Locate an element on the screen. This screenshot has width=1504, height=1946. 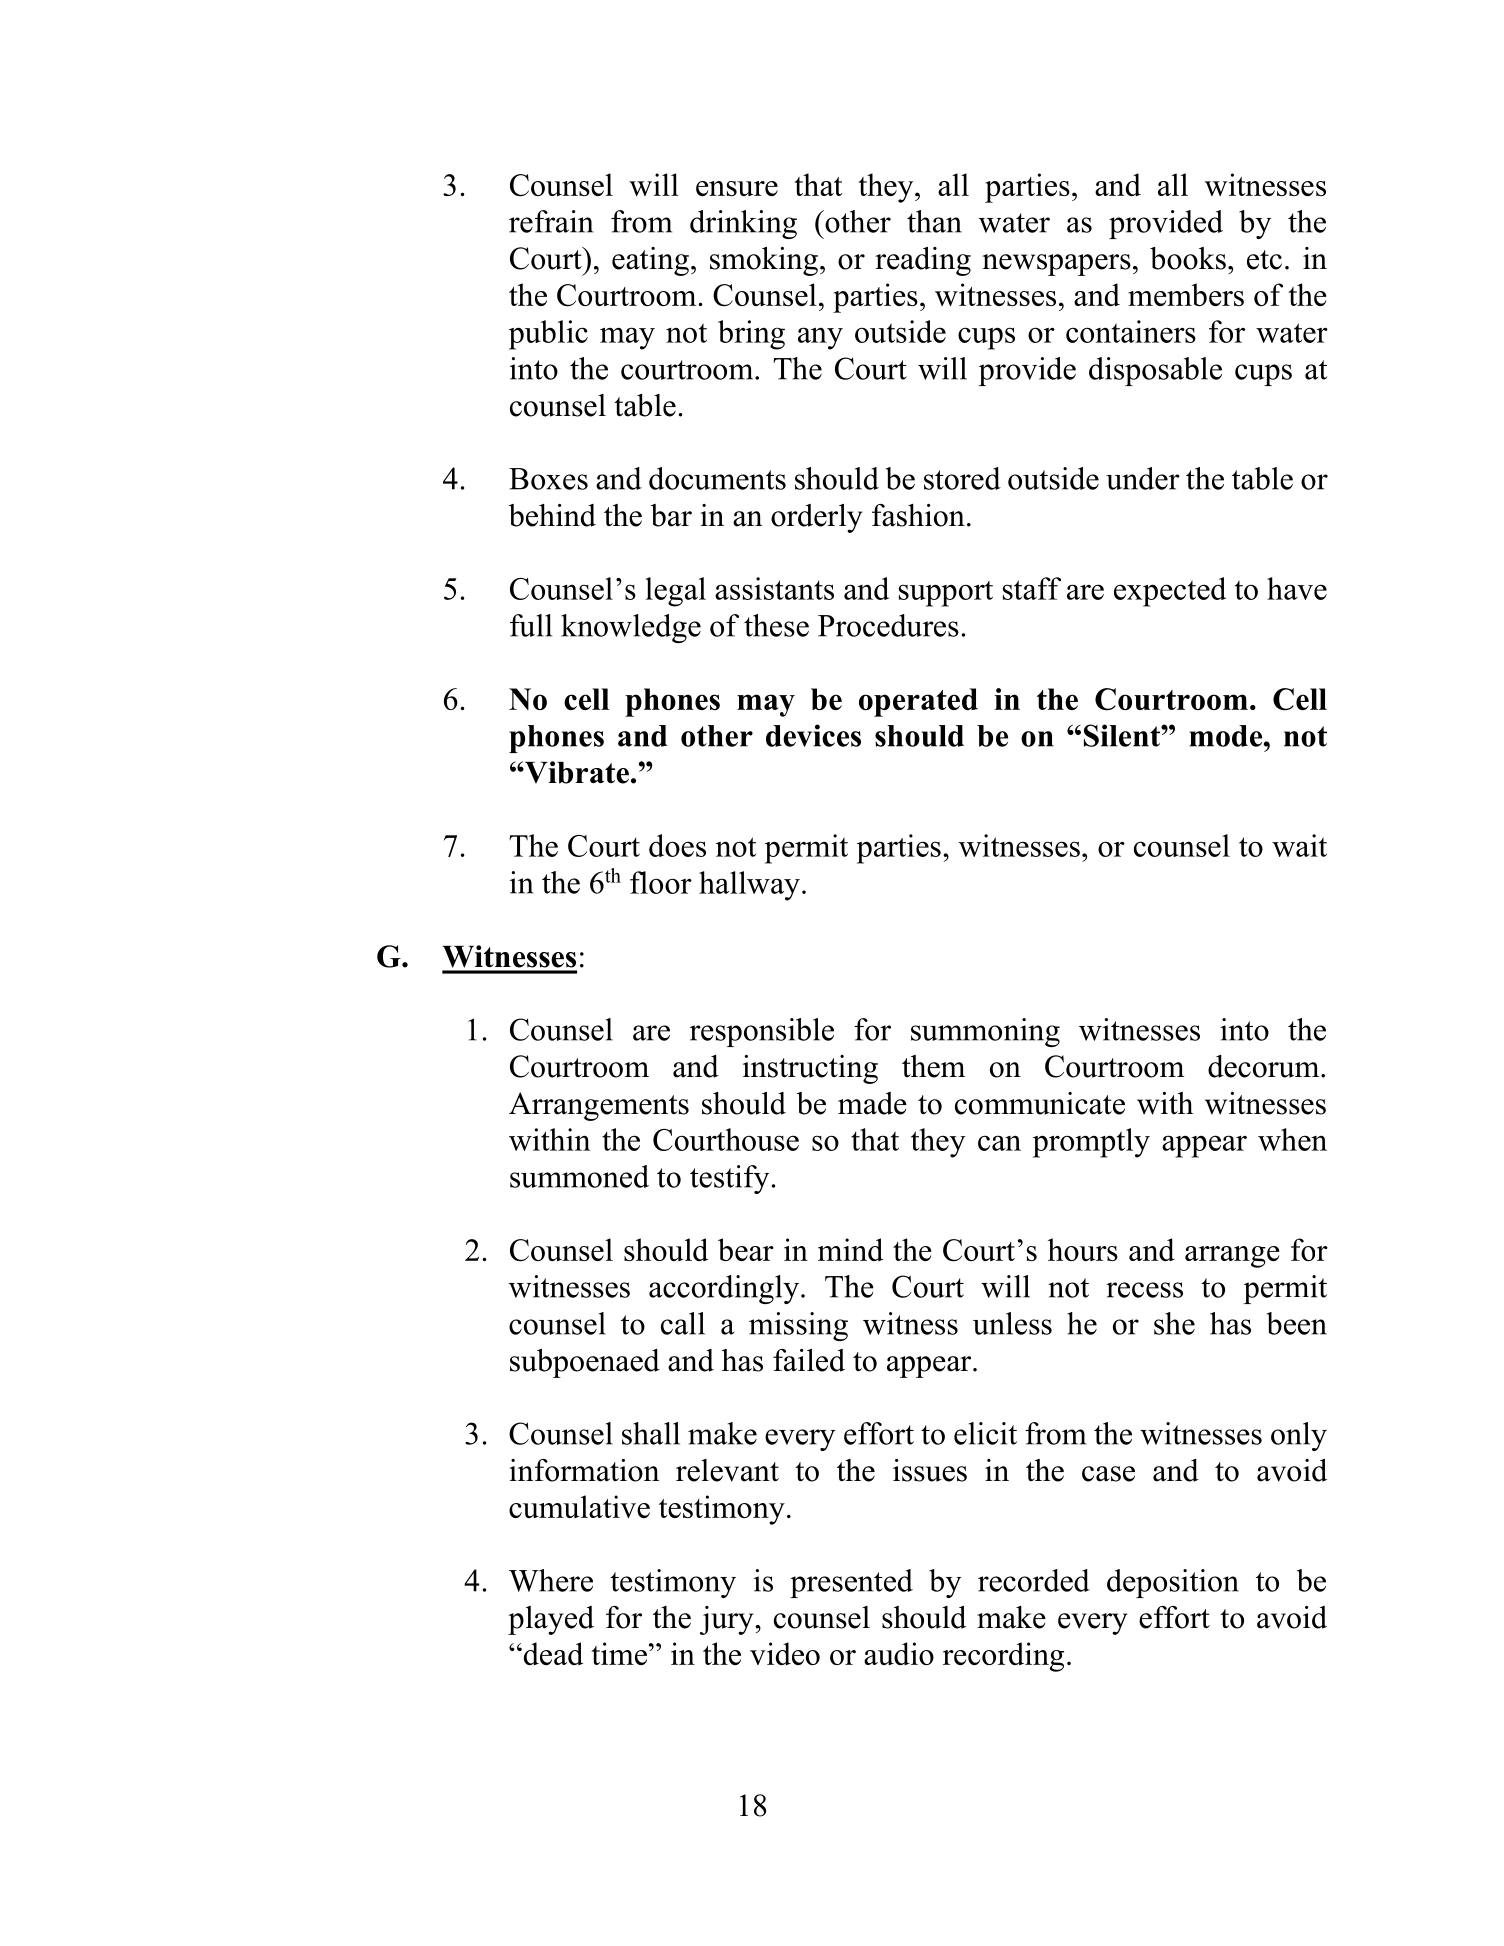
summoning is located at coordinates (985, 1032).
